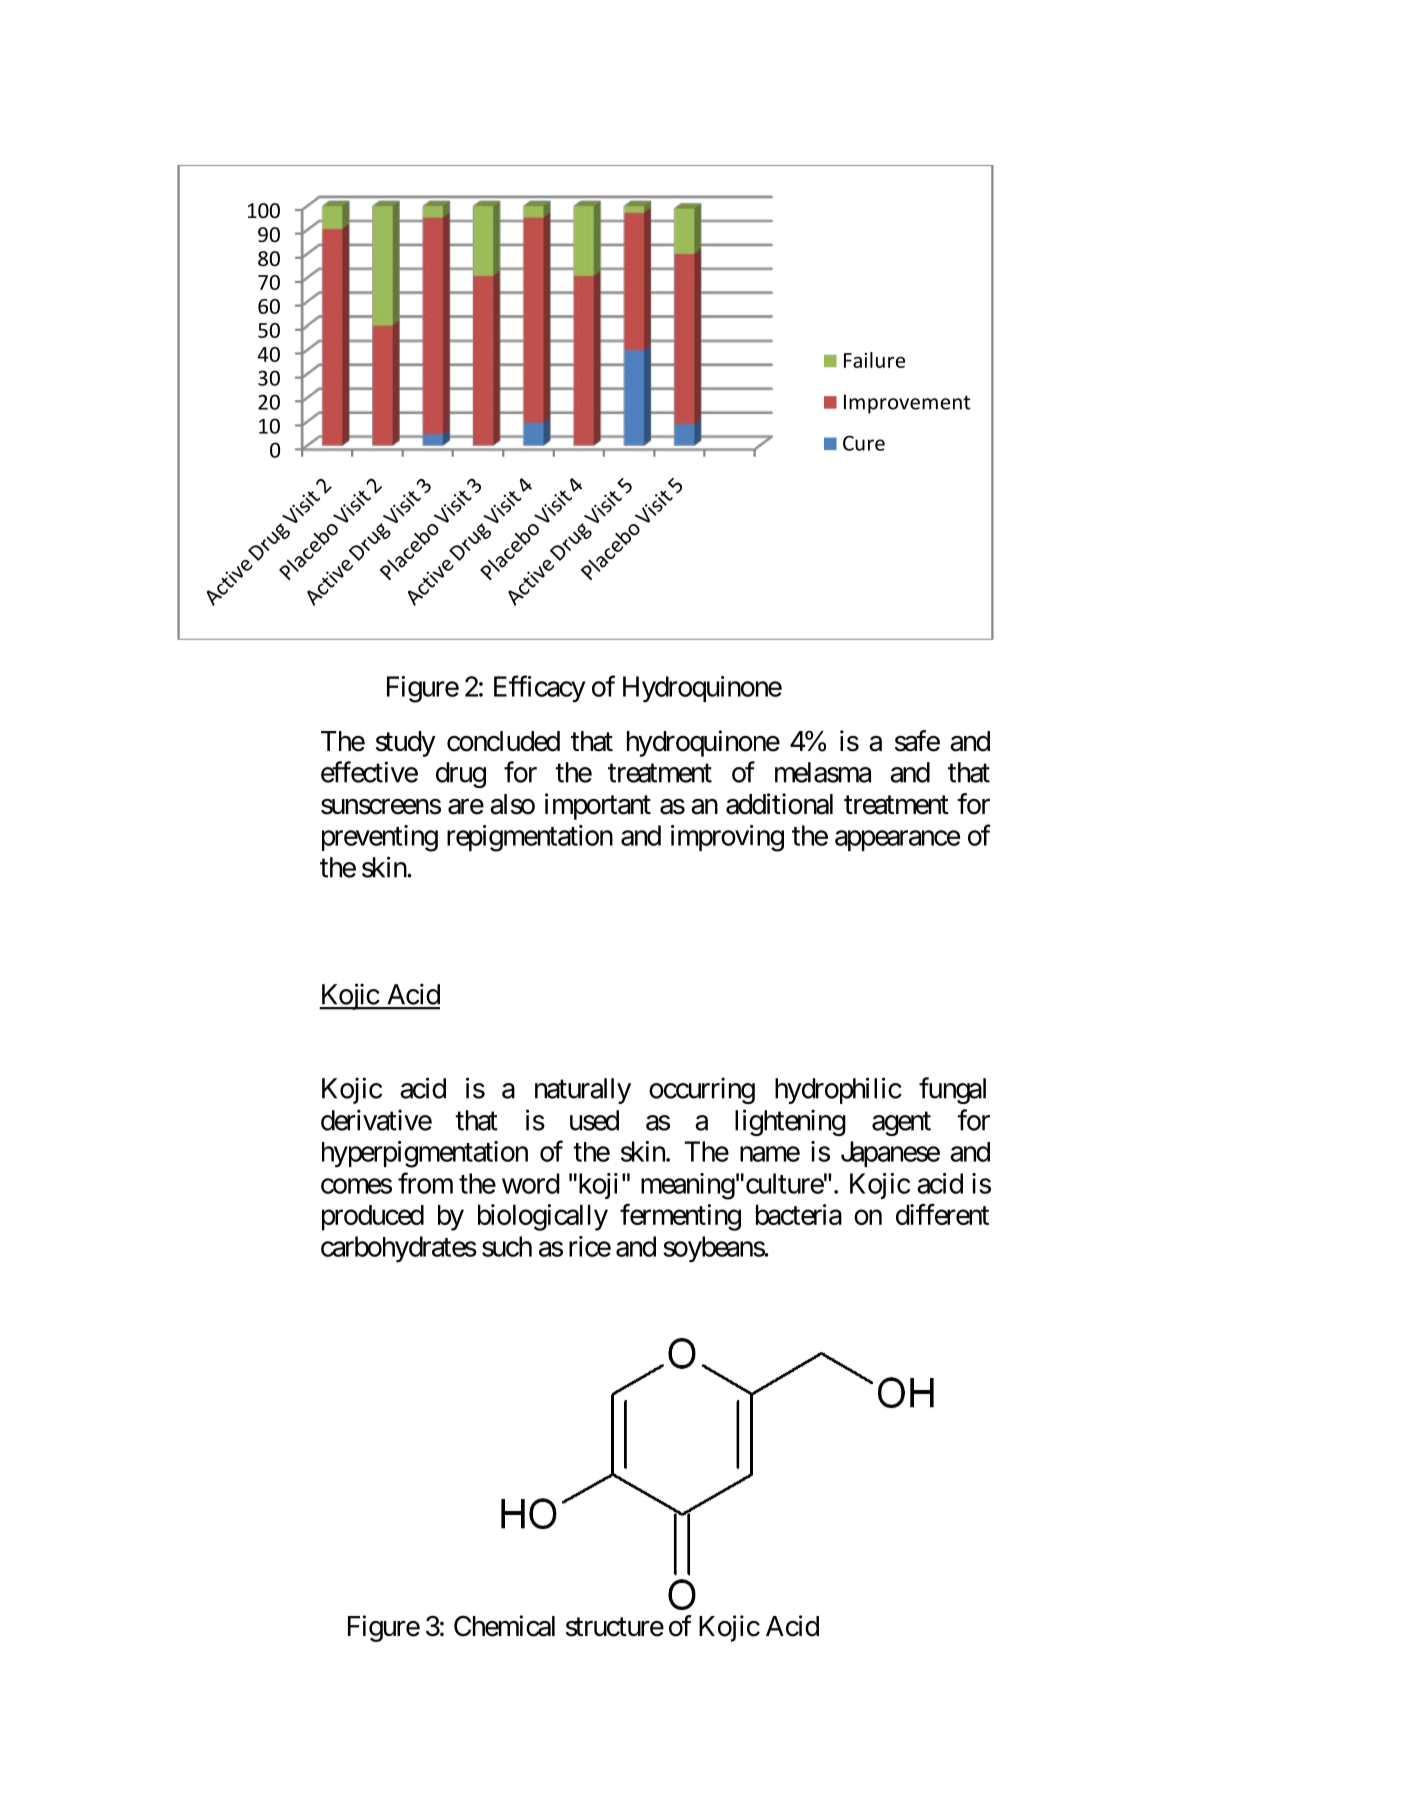 The width and height of the page is (1401, 1814). I want to click on fermenting, so click(680, 1217).
